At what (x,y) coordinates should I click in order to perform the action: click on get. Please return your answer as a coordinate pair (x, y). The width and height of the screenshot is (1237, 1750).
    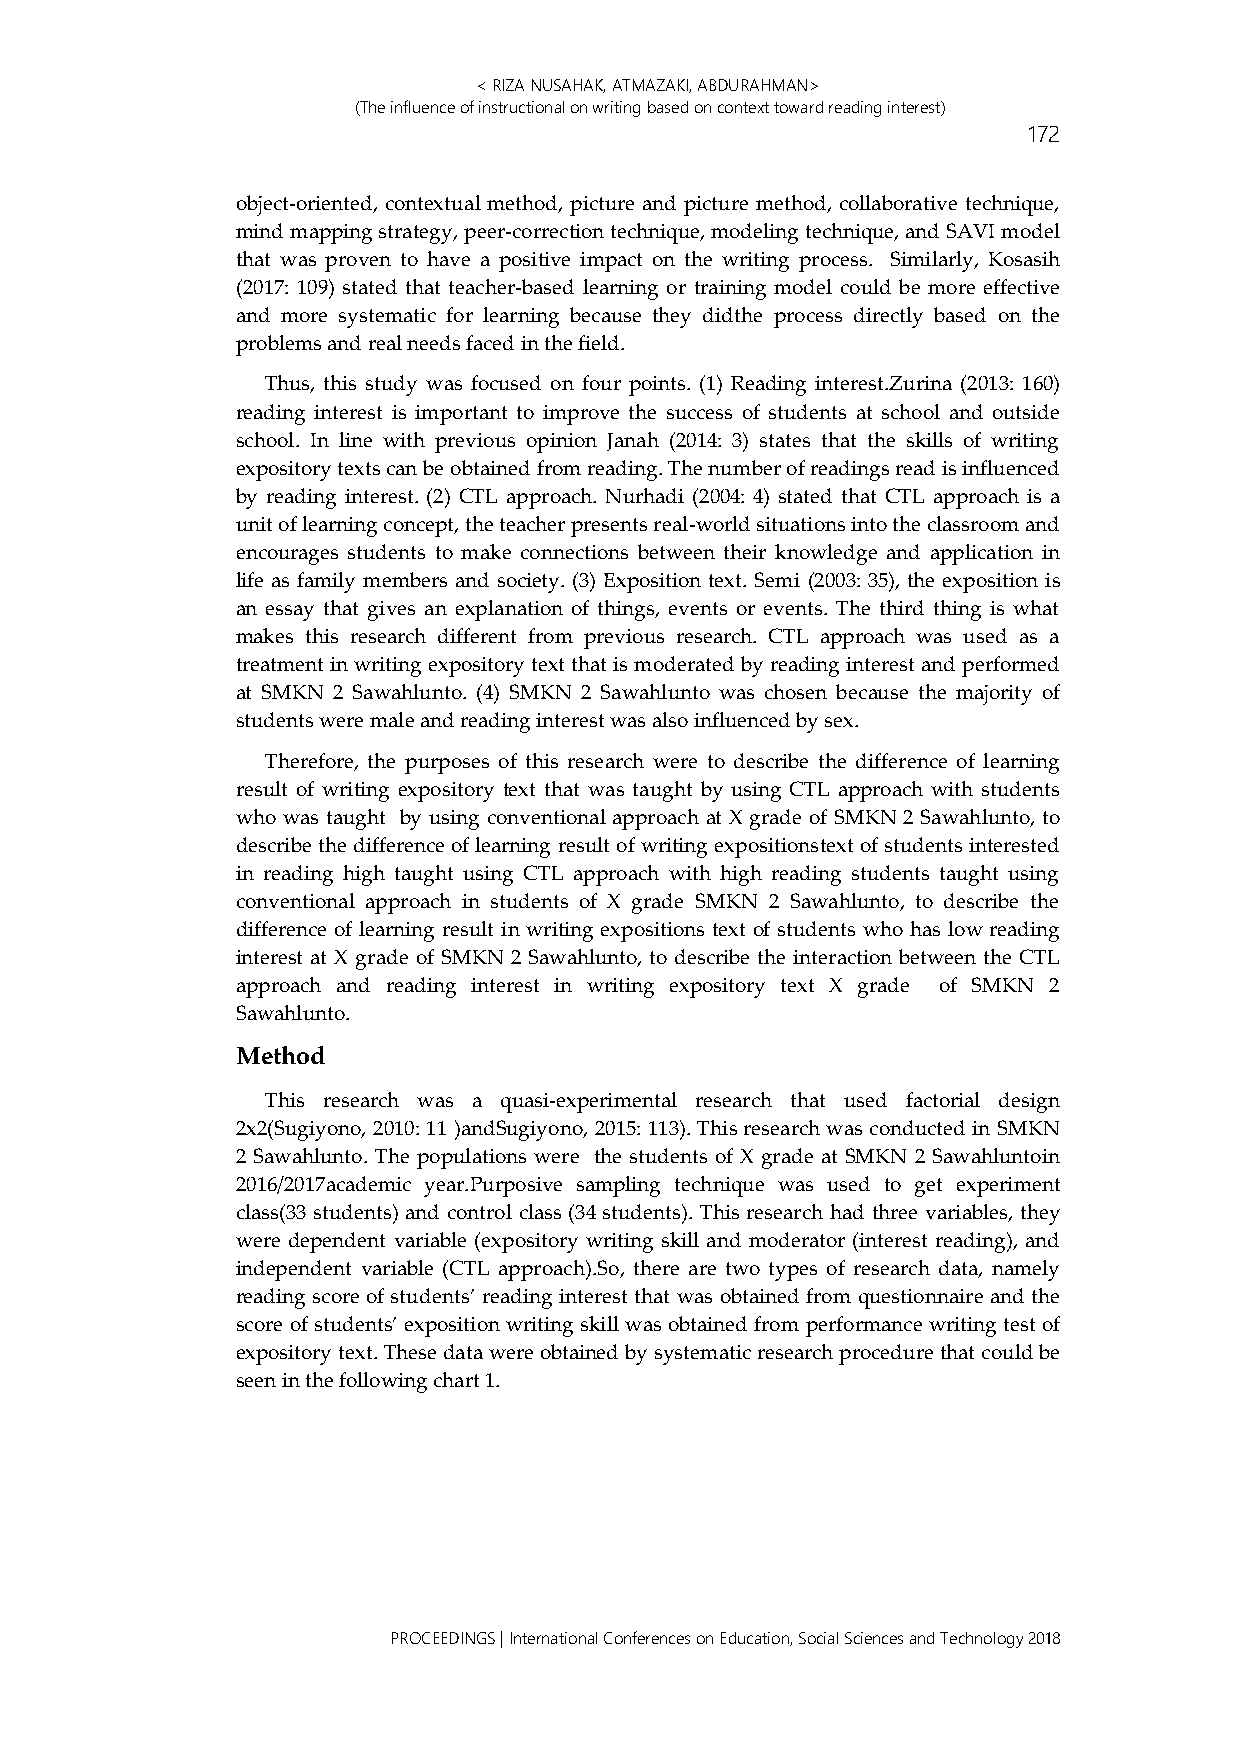
    Looking at the image, I should click on (928, 1187).
